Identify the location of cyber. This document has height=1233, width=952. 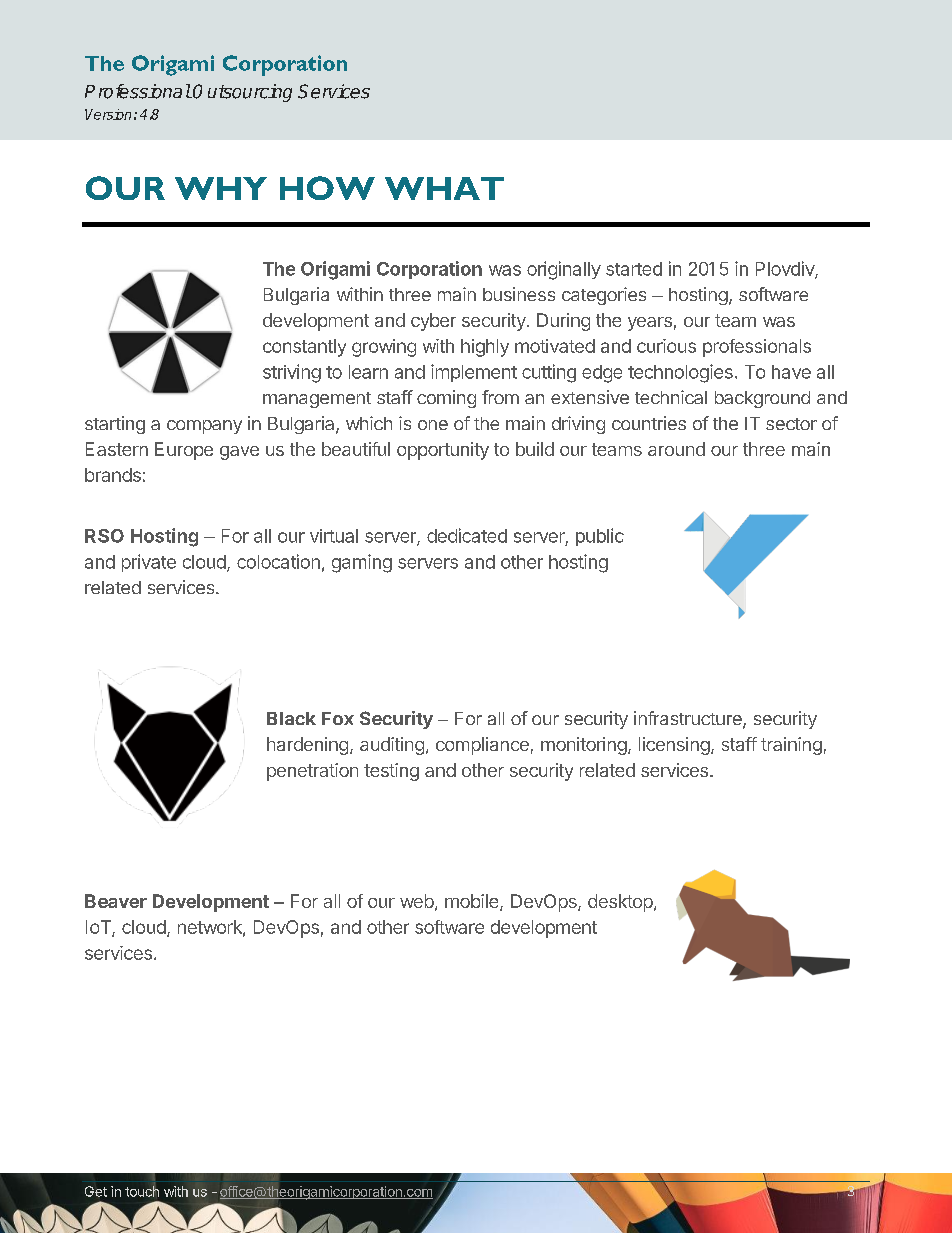
(433, 322).
